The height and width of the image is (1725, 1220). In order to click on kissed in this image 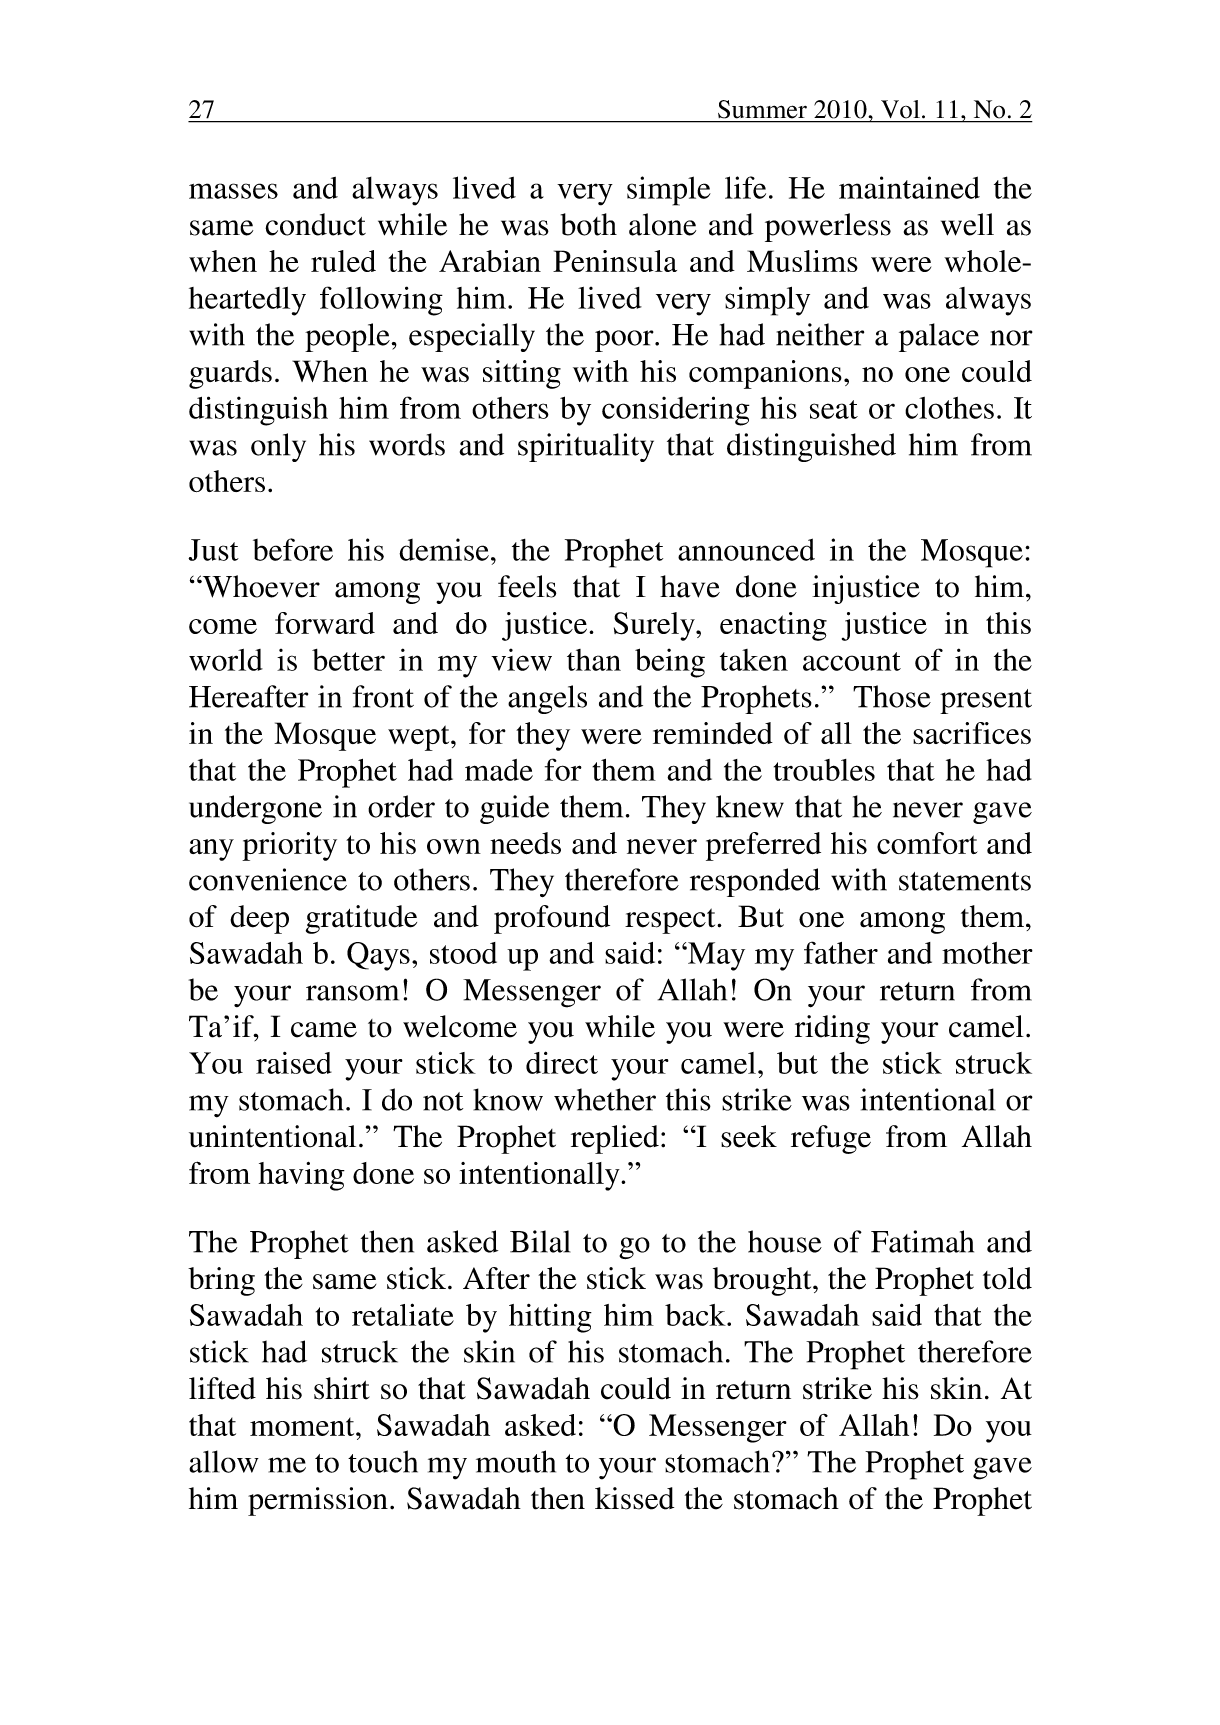, I will do `click(634, 1498)`.
